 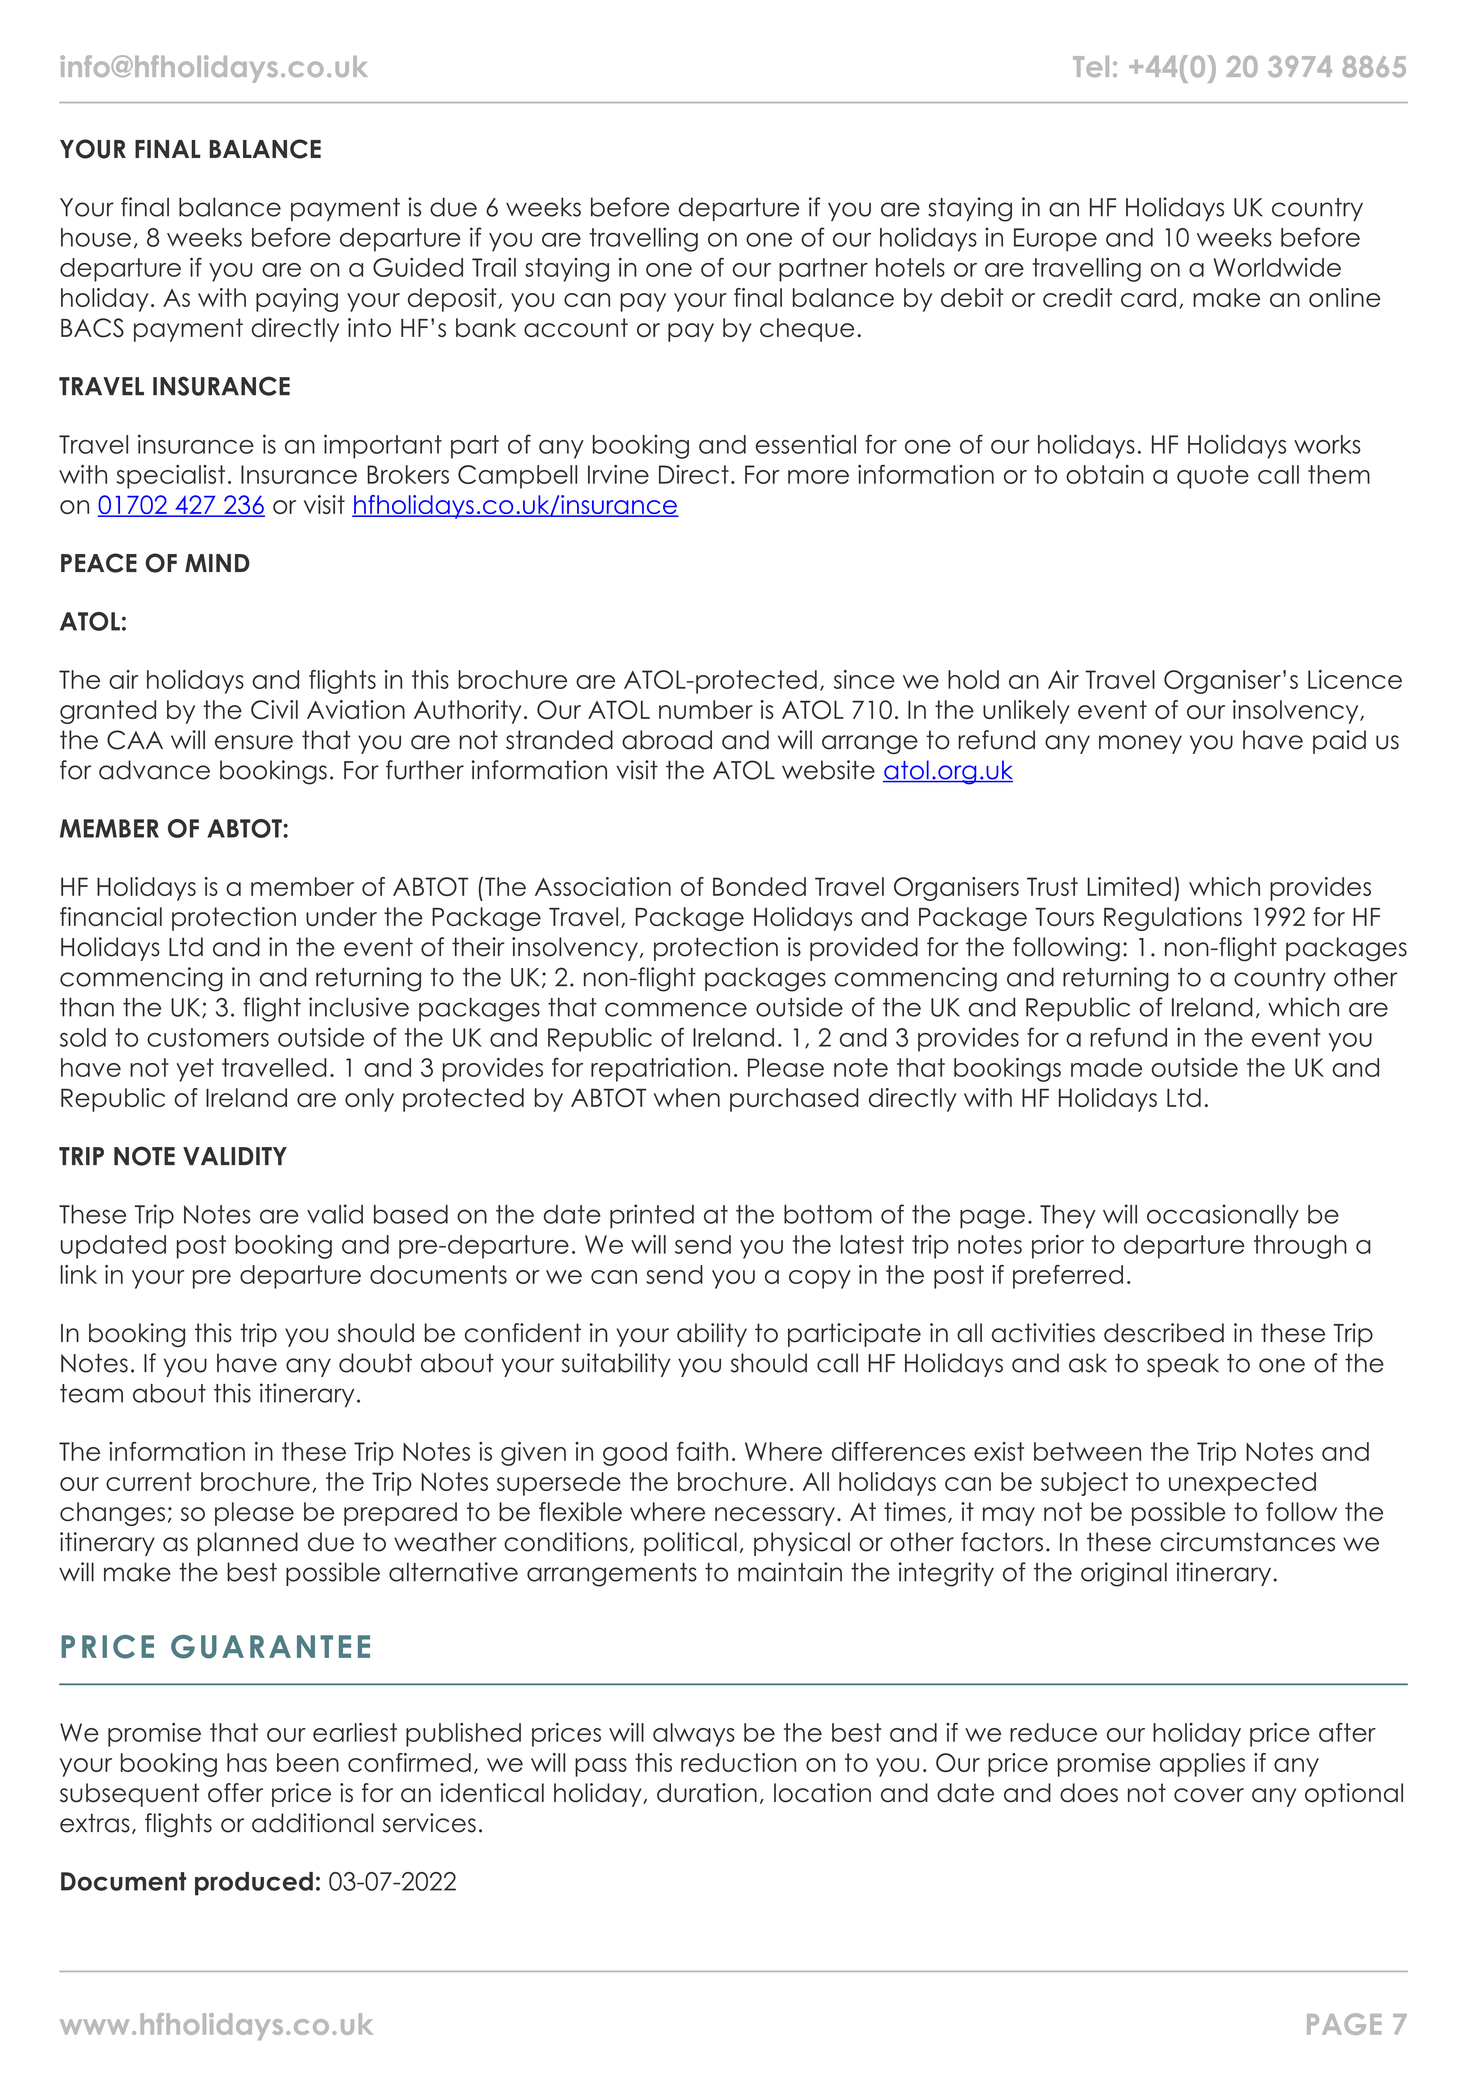 I want to click on card, so click(x=1148, y=297).
